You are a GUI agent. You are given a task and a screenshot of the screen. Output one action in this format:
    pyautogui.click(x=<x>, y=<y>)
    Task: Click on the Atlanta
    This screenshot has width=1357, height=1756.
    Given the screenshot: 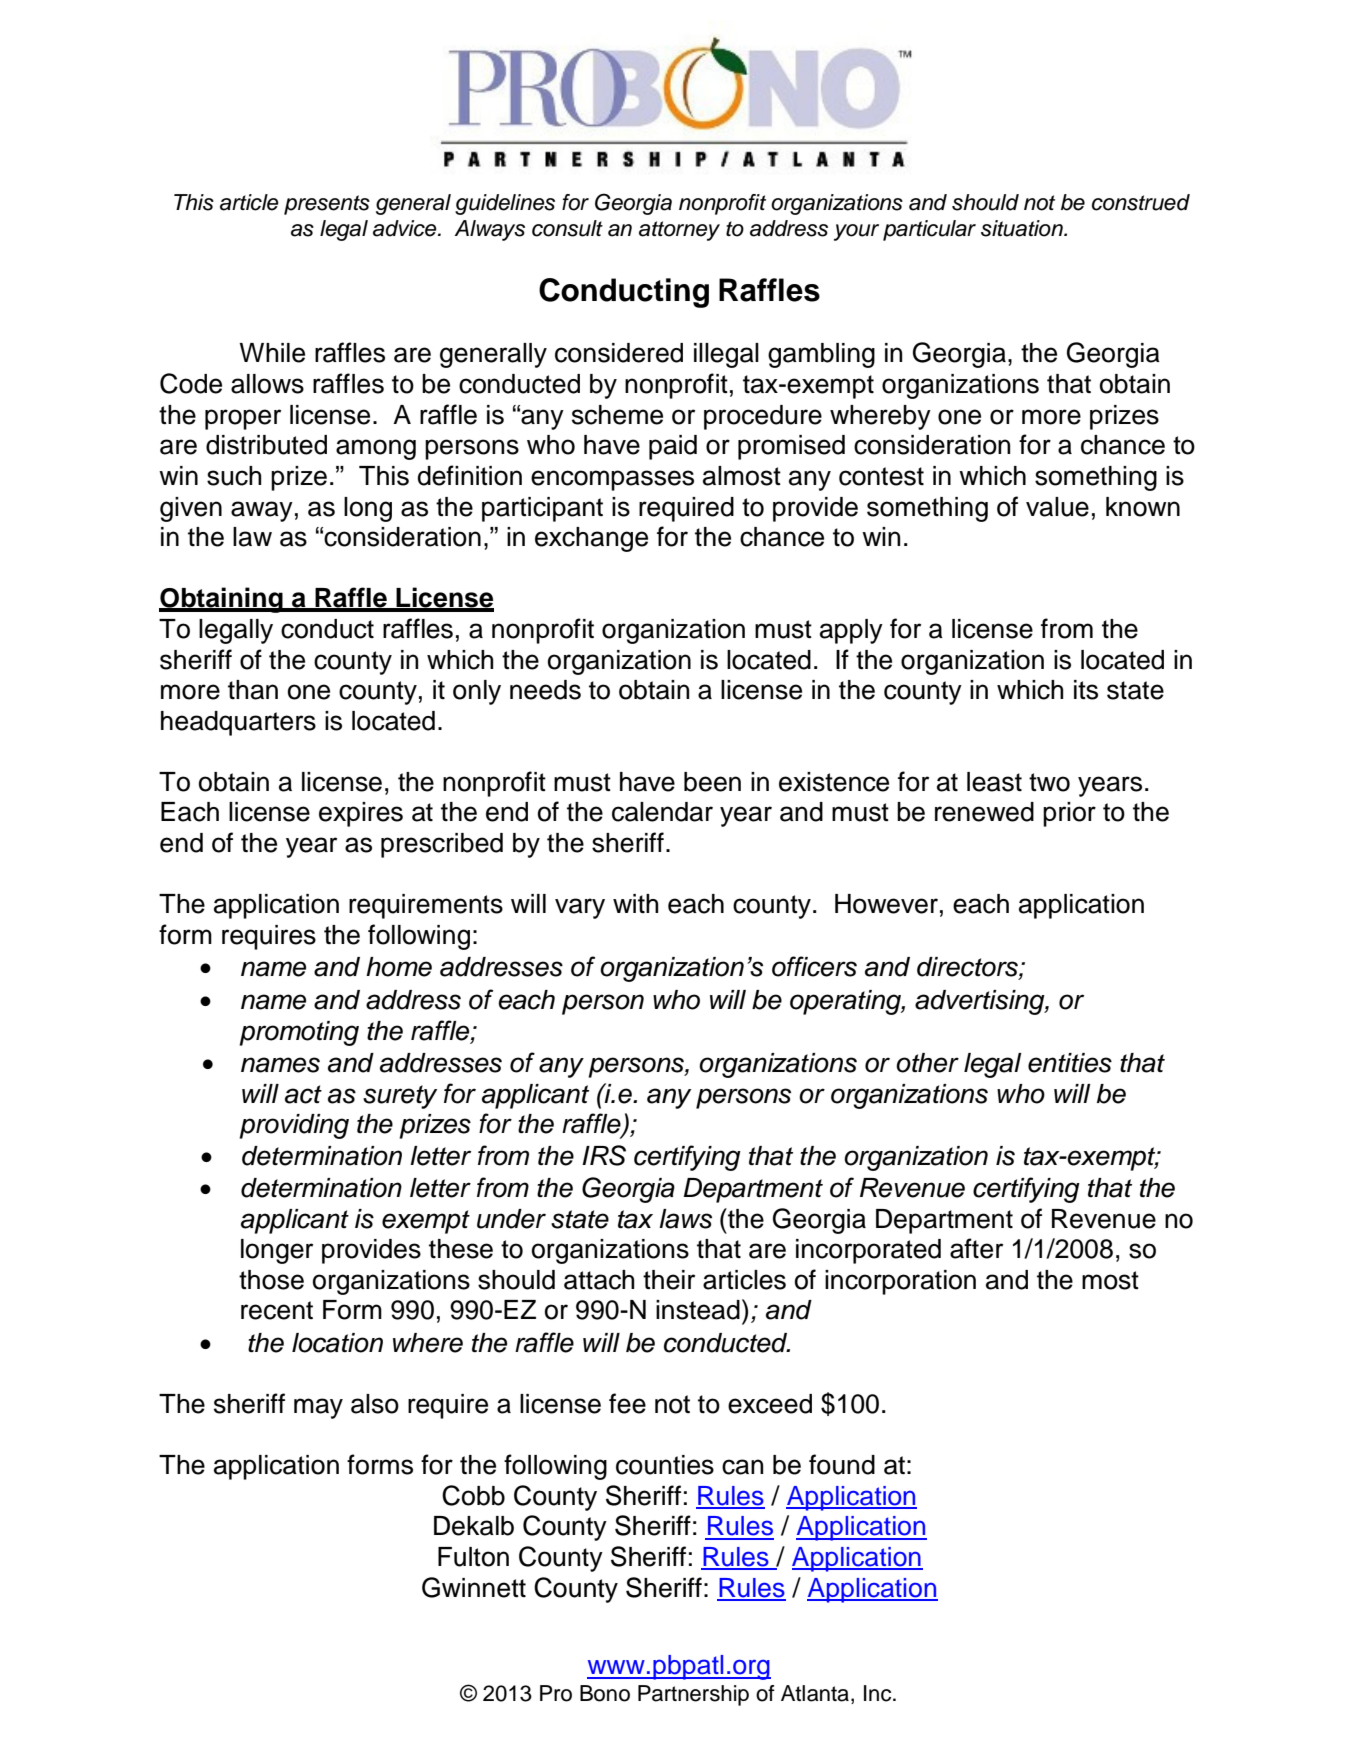 What is the action you would take?
    pyautogui.click(x=815, y=1693)
